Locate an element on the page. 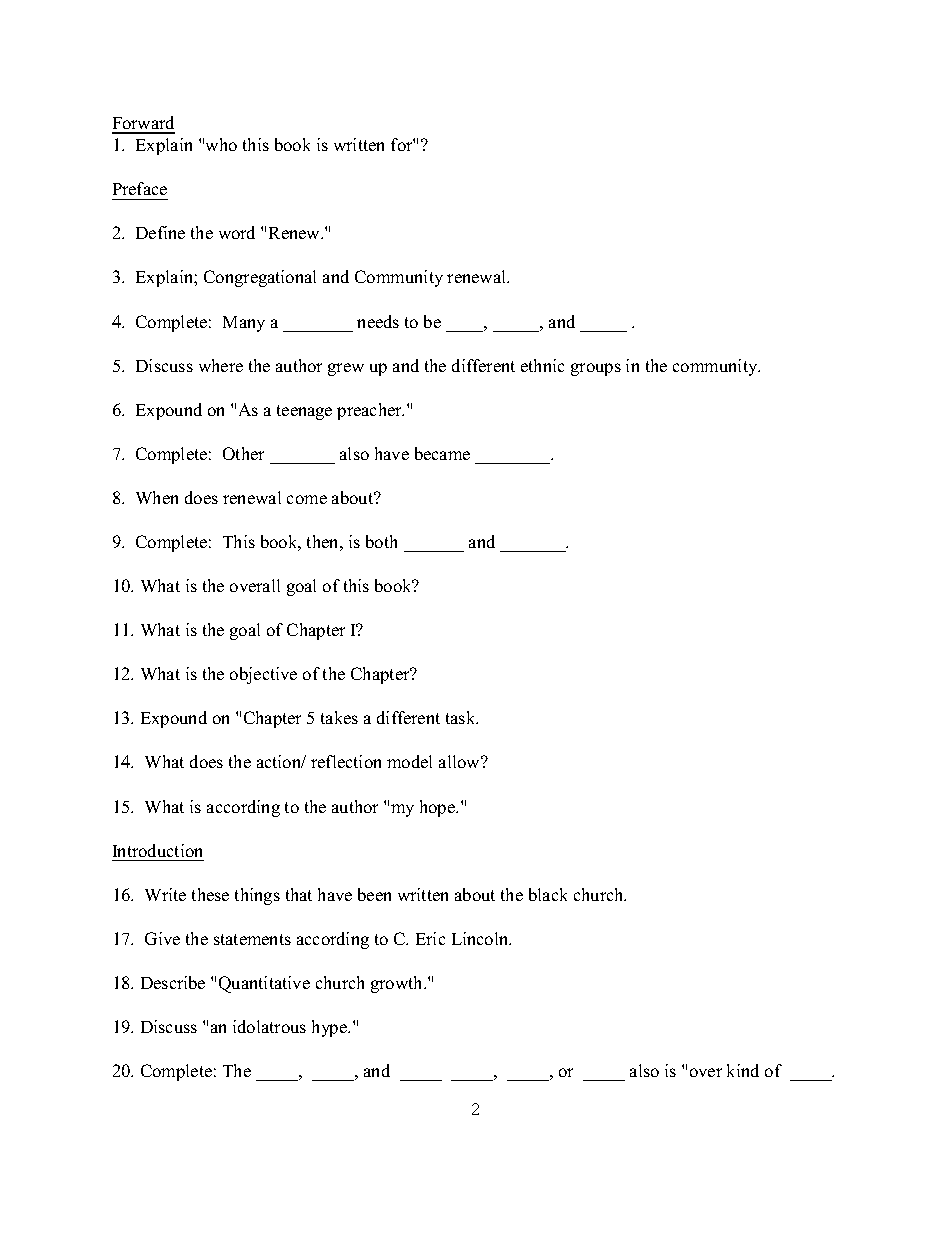 The image size is (952, 1233). groups is located at coordinates (596, 369).
